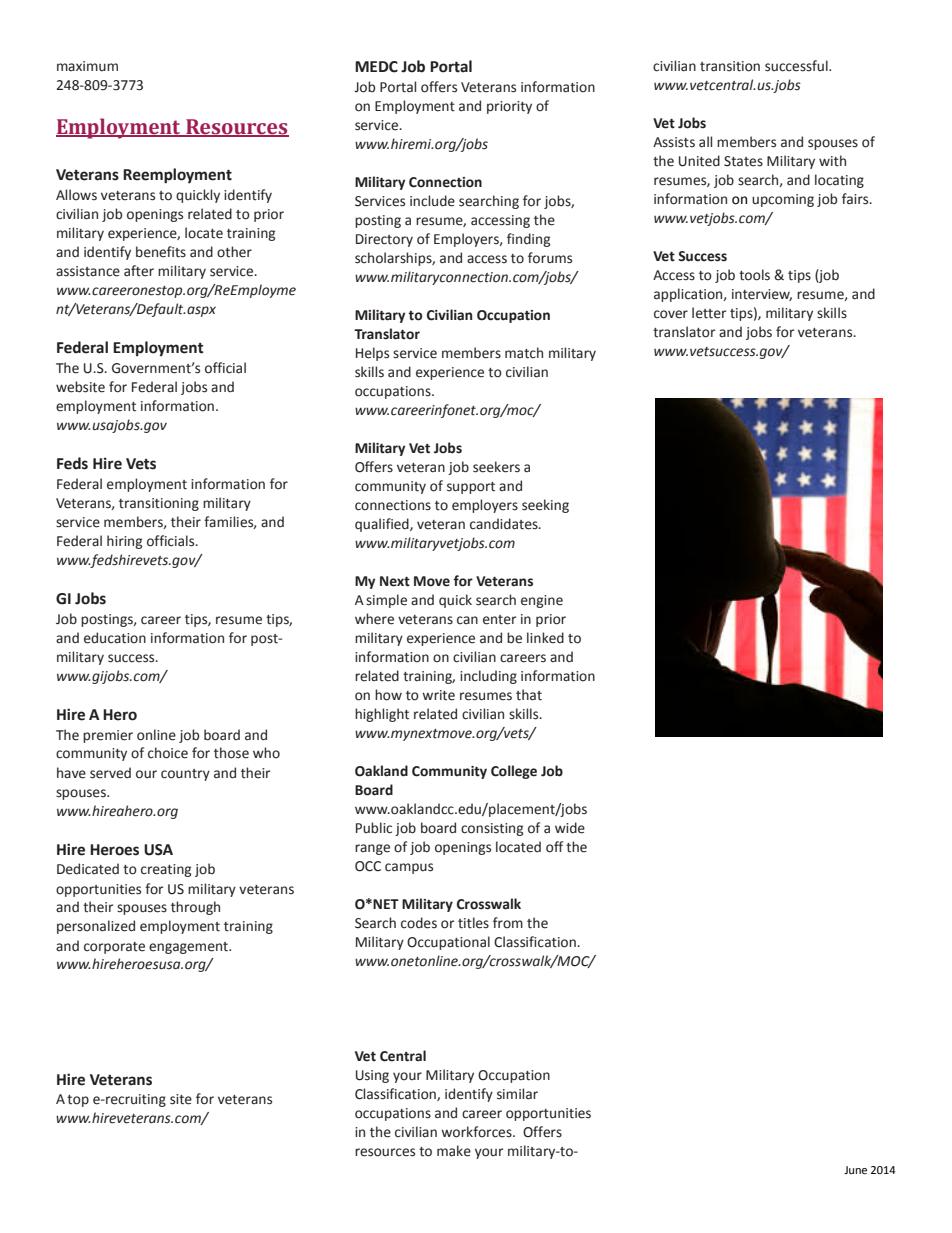 Image resolution: width=952 pixels, height=1233 pixels. What do you see at coordinates (471, 488) in the screenshot?
I see `support` at bounding box center [471, 488].
